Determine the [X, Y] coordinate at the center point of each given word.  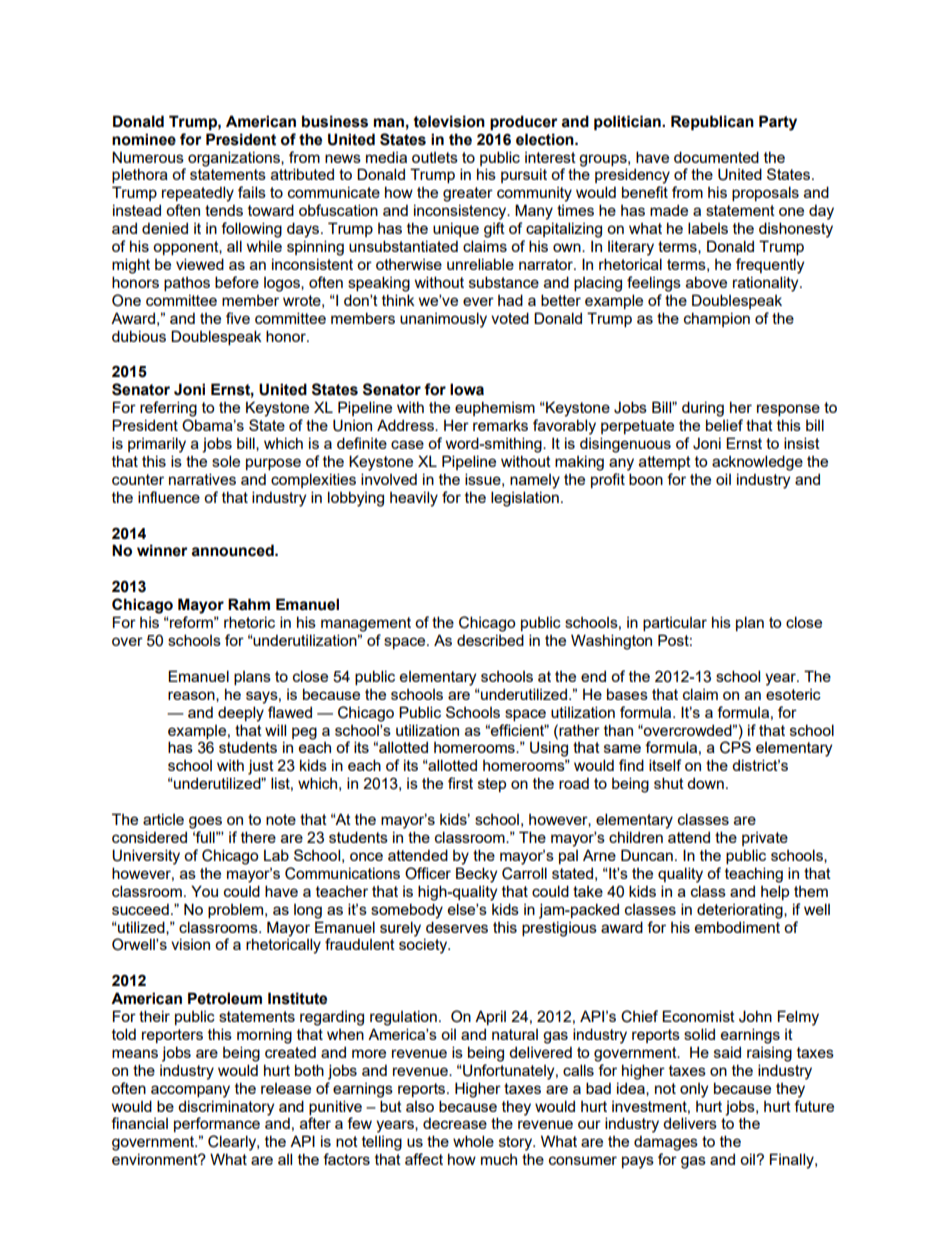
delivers [690, 1123]
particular [675, 624]
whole [473, 1141]
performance [217, 1124]
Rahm [249, 604]
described [490, 640]
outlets [435, 157]
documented [716, 157]
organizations [235, 159]
